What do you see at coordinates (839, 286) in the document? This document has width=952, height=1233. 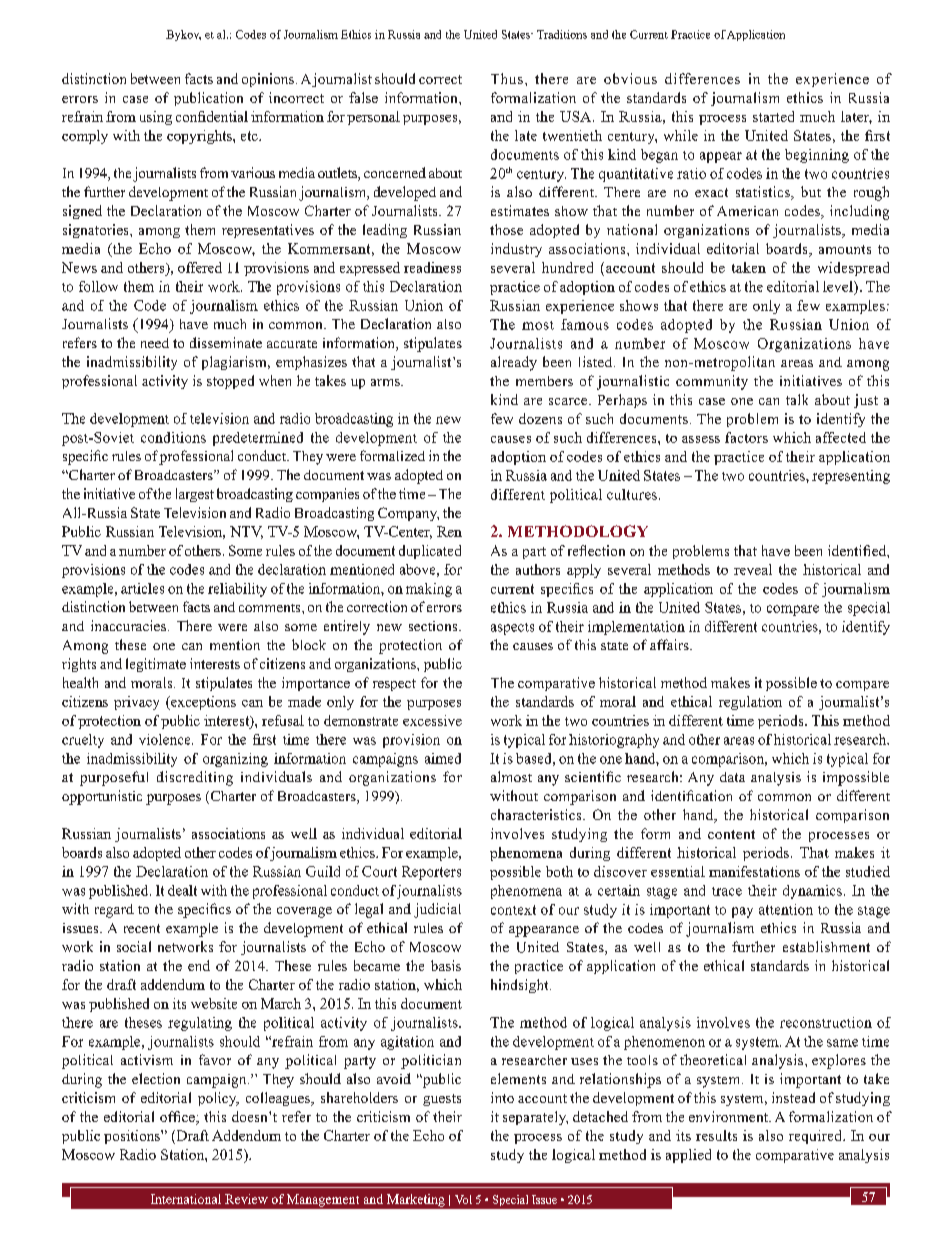 I see `level` at bounding box center [839, 286].
